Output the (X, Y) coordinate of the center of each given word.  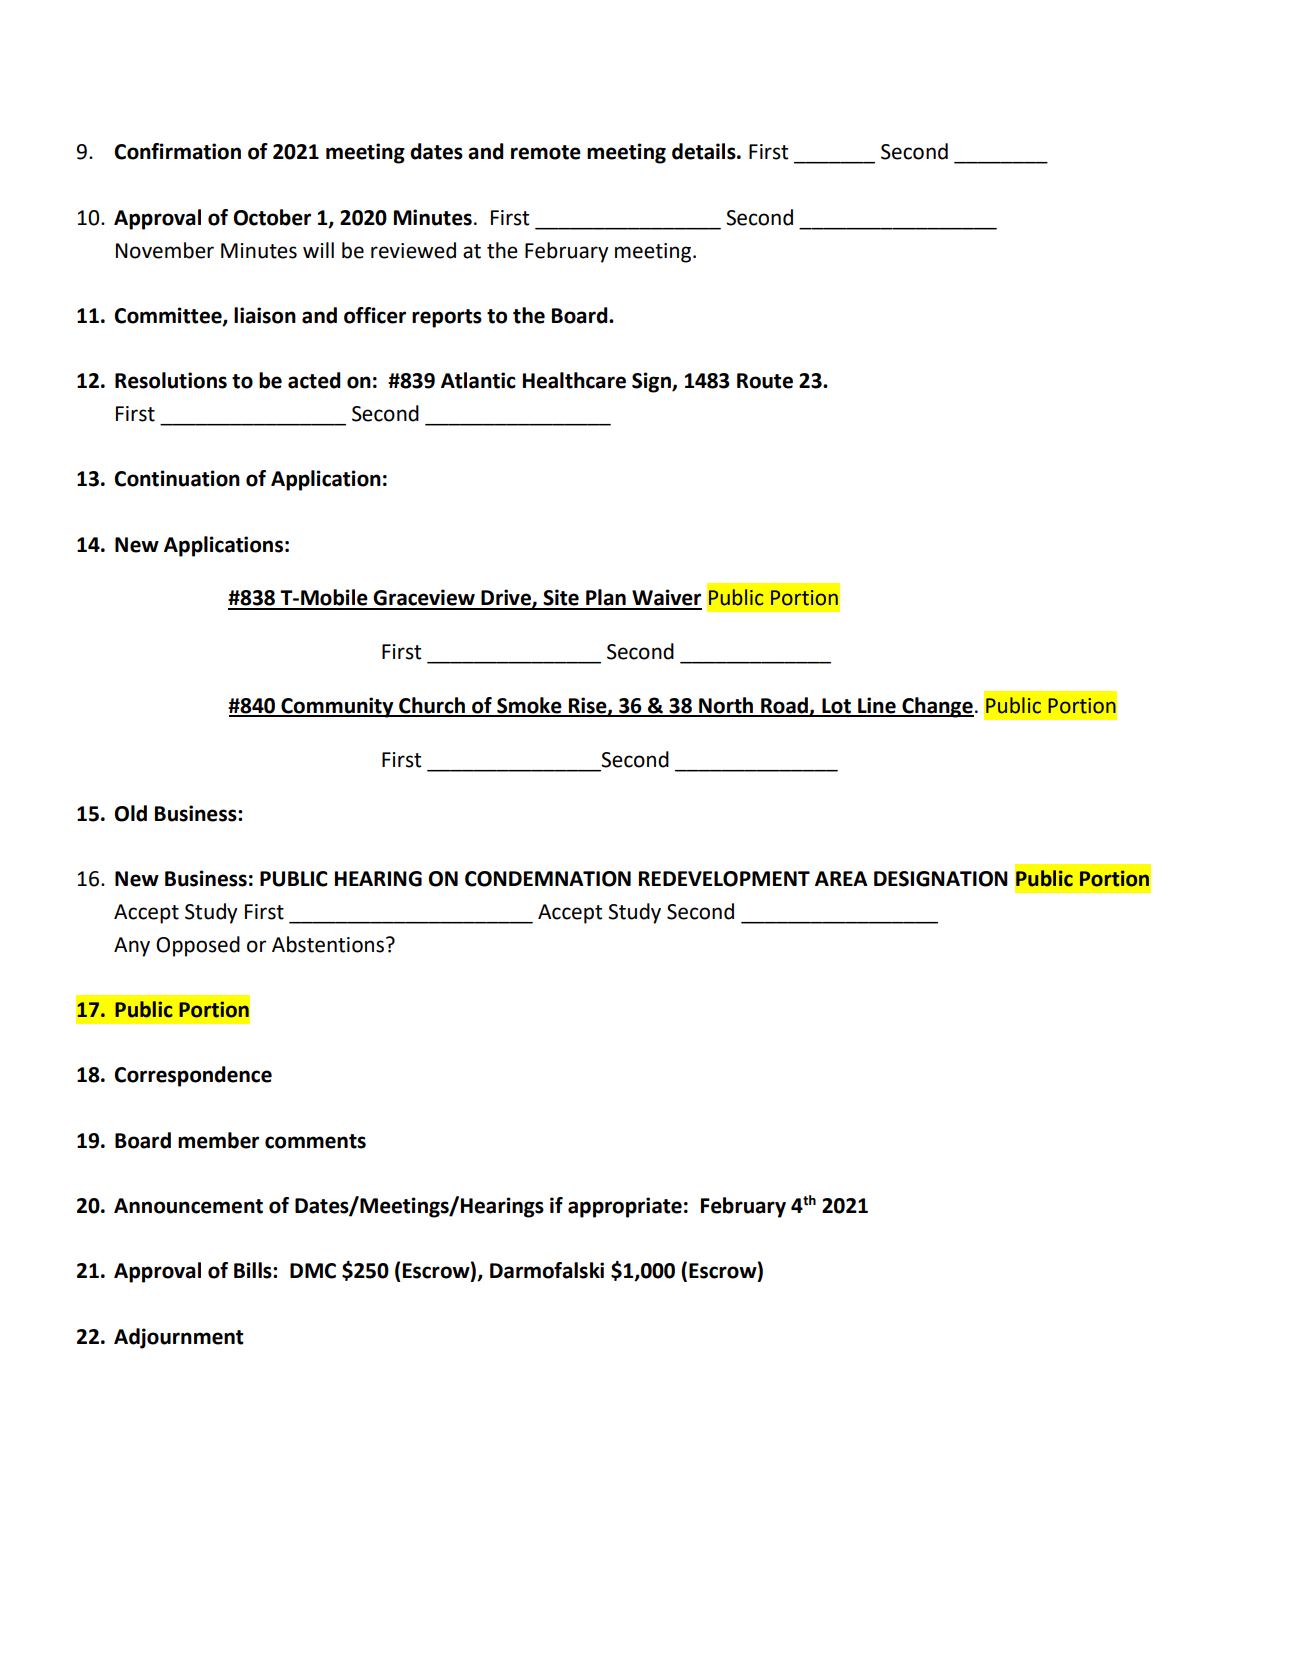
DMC (313, 1271)
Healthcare (574, 380)
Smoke (529, 706)
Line (877, 706)
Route (765, 381)
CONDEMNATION (548, 879)
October (272, 217)
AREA (841, 878)
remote (546, 152)
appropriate (625, 1207)
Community (337, 707)
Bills (254, 1270)
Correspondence (193, 1076)
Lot (836, 707)
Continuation (177, 478)
